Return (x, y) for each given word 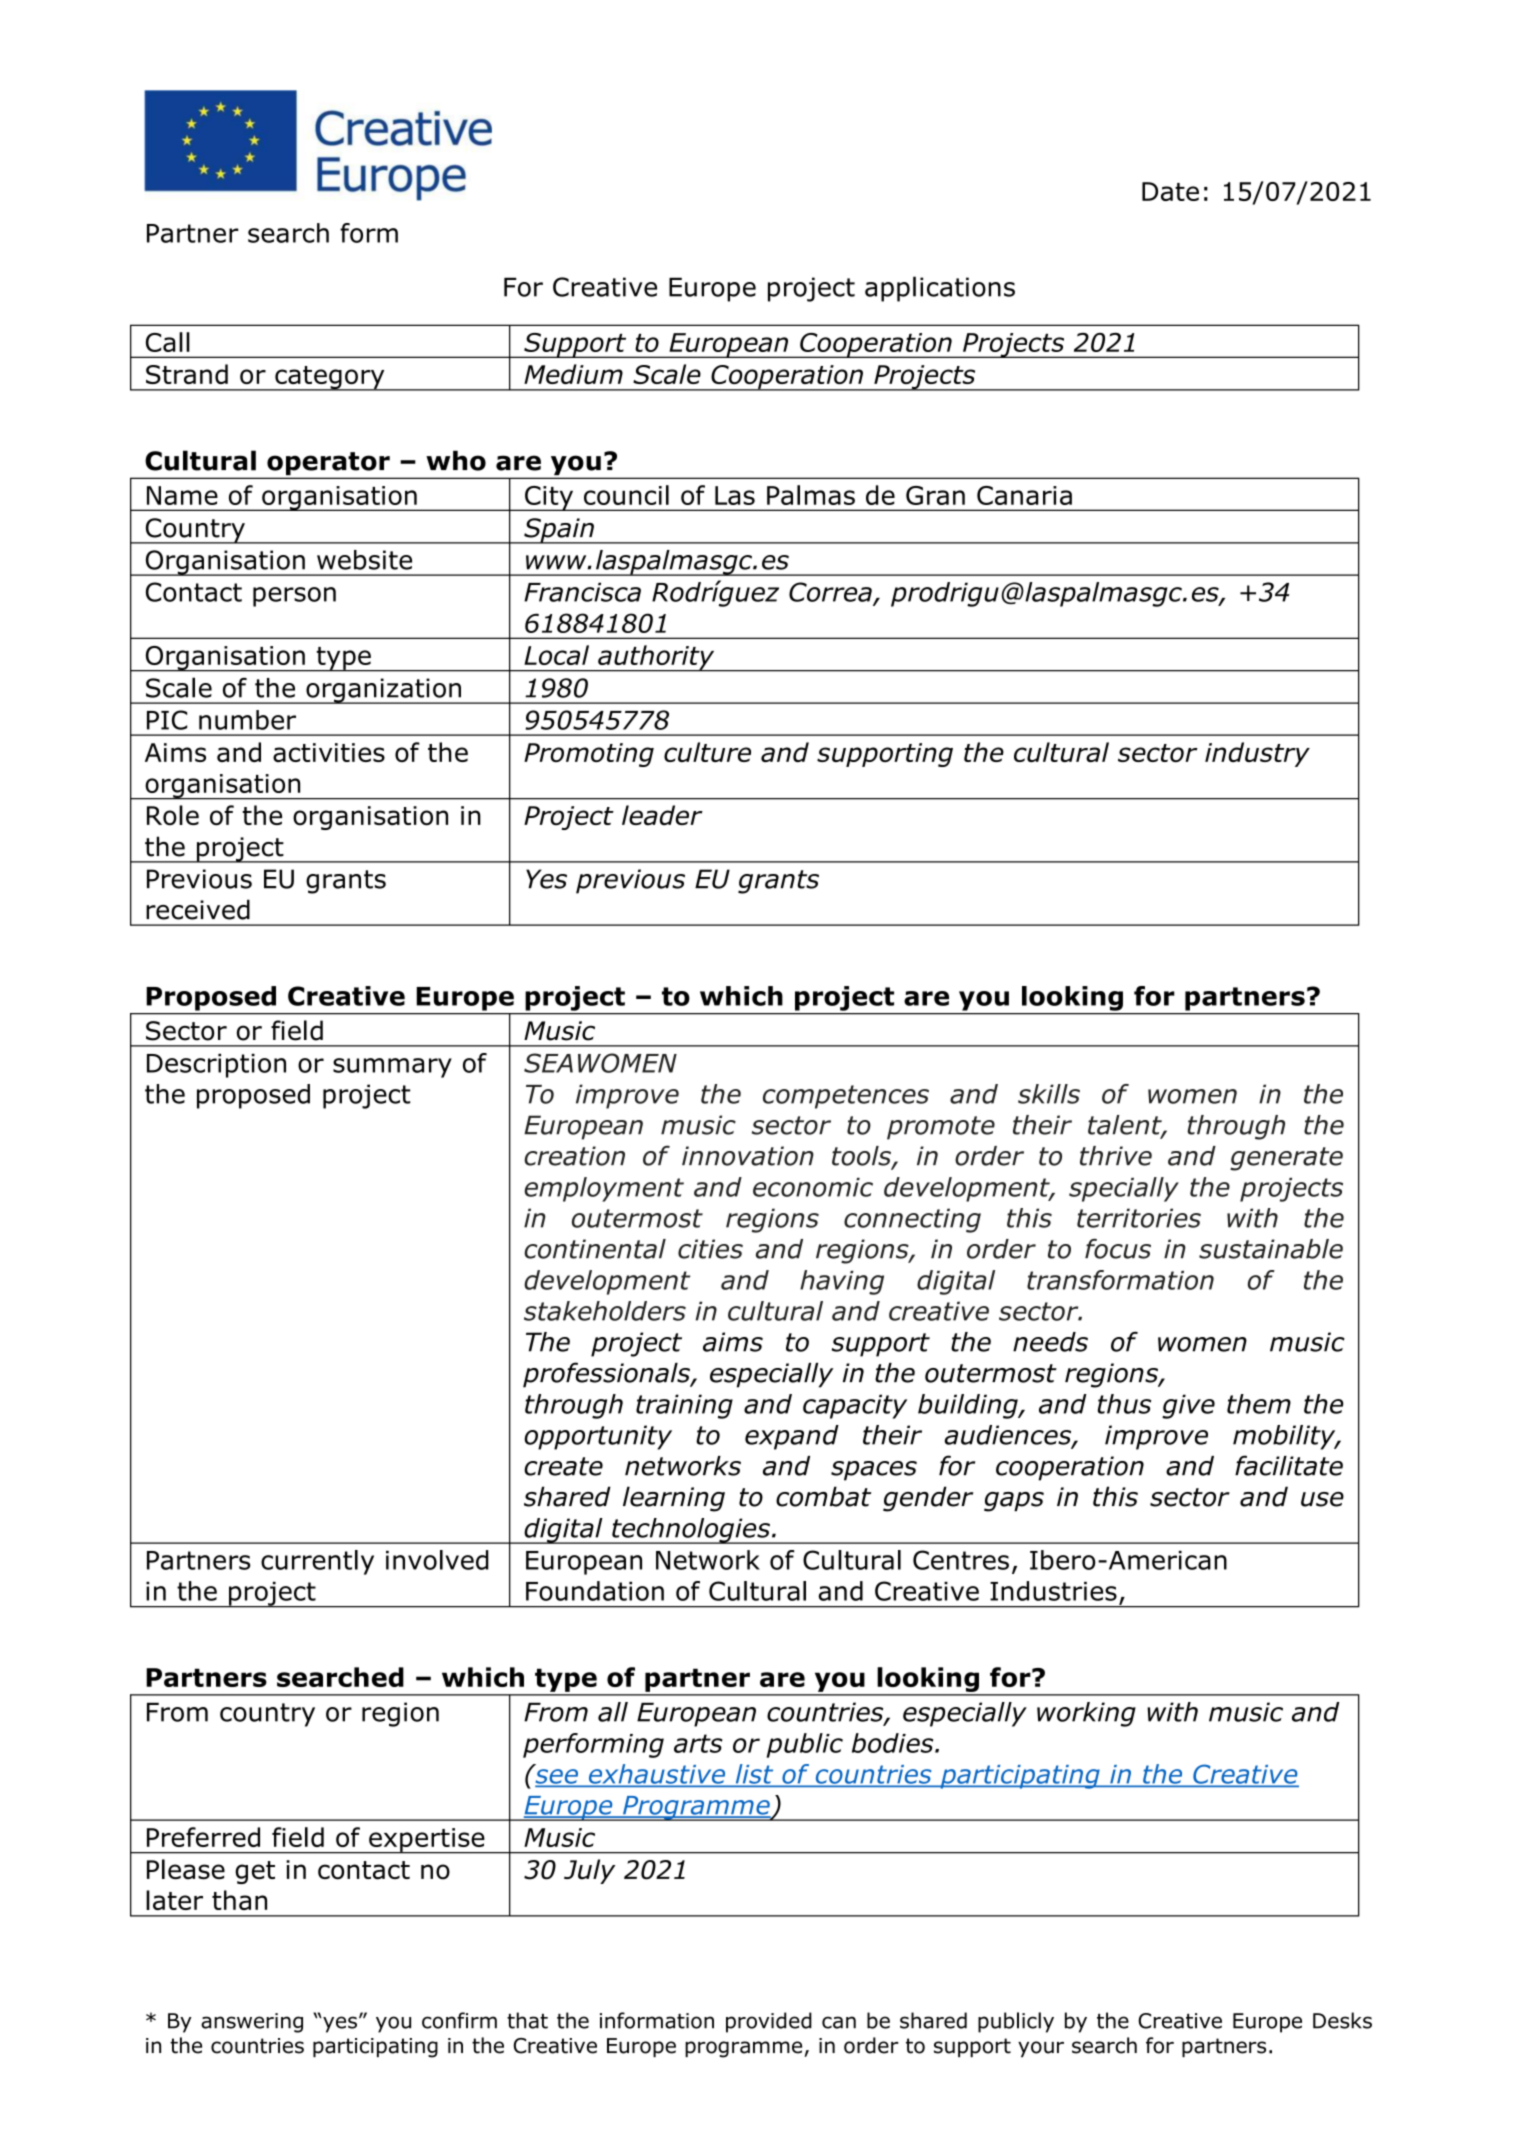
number (247, 720)
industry (1257, 754)
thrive (1116, 1156)
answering (252, 2023)
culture (707, 752)
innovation (748, 1156)
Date (1170, 191)
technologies (691, 1531)
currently (317, 1562)
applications (940, 289)
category (330, 378)
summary (392, 1068)
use (1322, 1499)
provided (769, 2022)
